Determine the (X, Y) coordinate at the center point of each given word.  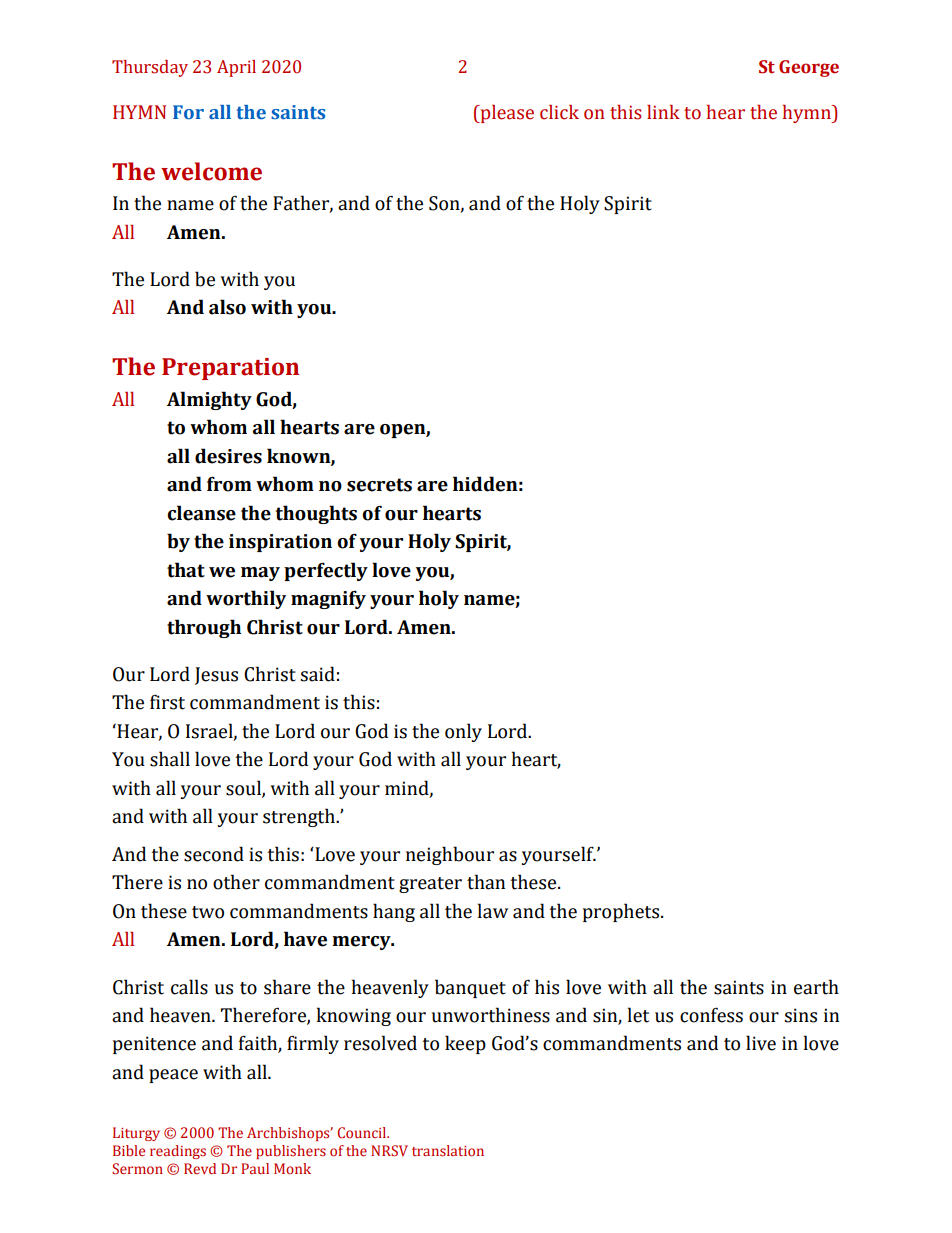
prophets (622, 912)
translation (448, 1151)
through (204, 628)
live (761, 1043)
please (506, 114)
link (663, 112)
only (463, 732)
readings (178, 1152)
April (236, 68)
